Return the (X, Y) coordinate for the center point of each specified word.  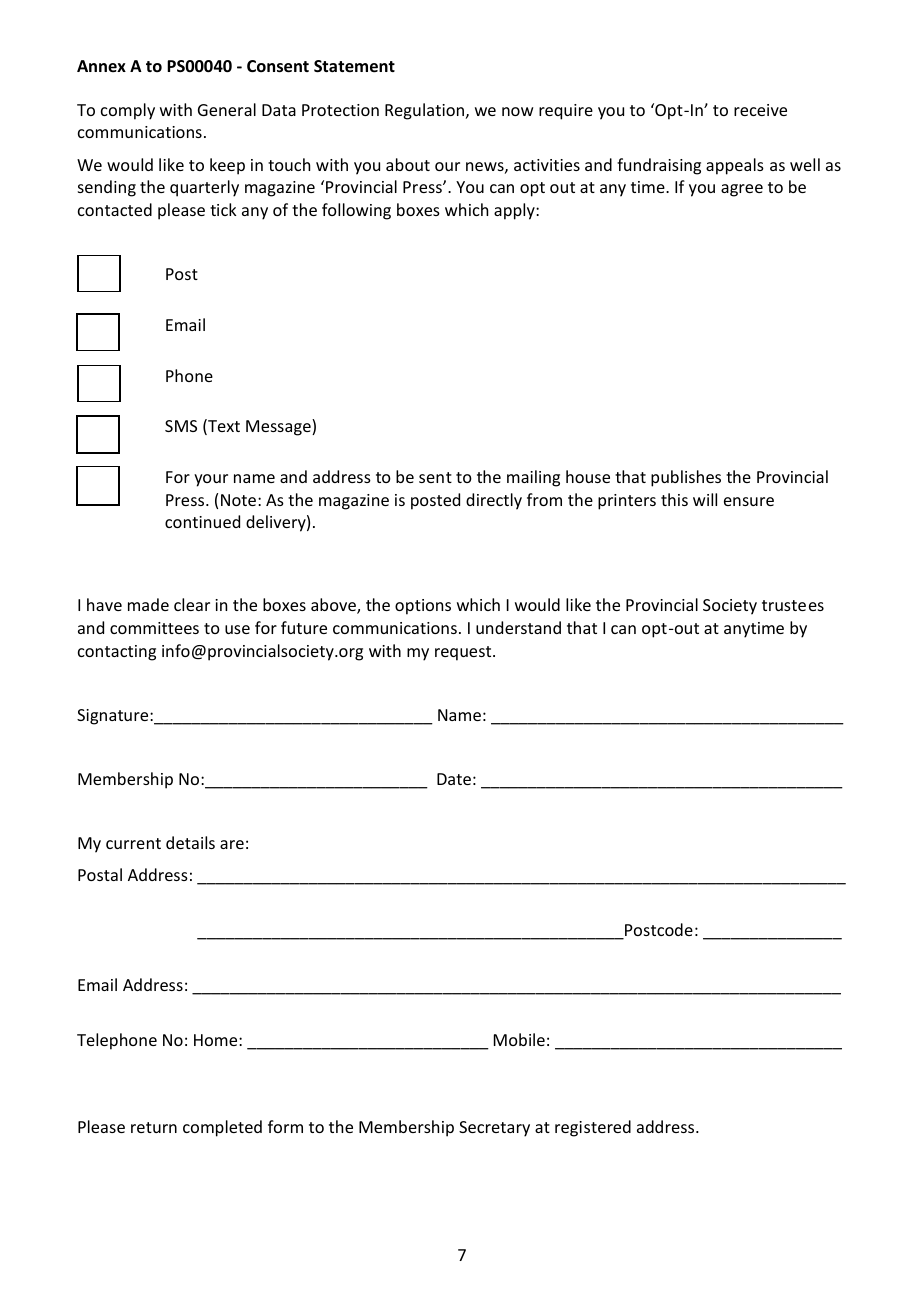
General (227, 109)
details (190, 842)
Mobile (519, 1039)
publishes (686, 478)
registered (593, 1128)
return (154, 1127)
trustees (793, 605)
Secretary (494, 1129)
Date (454, 779)
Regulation (424, 111)
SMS (181, 426)
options (423, 607)
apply (515, 211)
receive (760, 110)
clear (192, 604)
